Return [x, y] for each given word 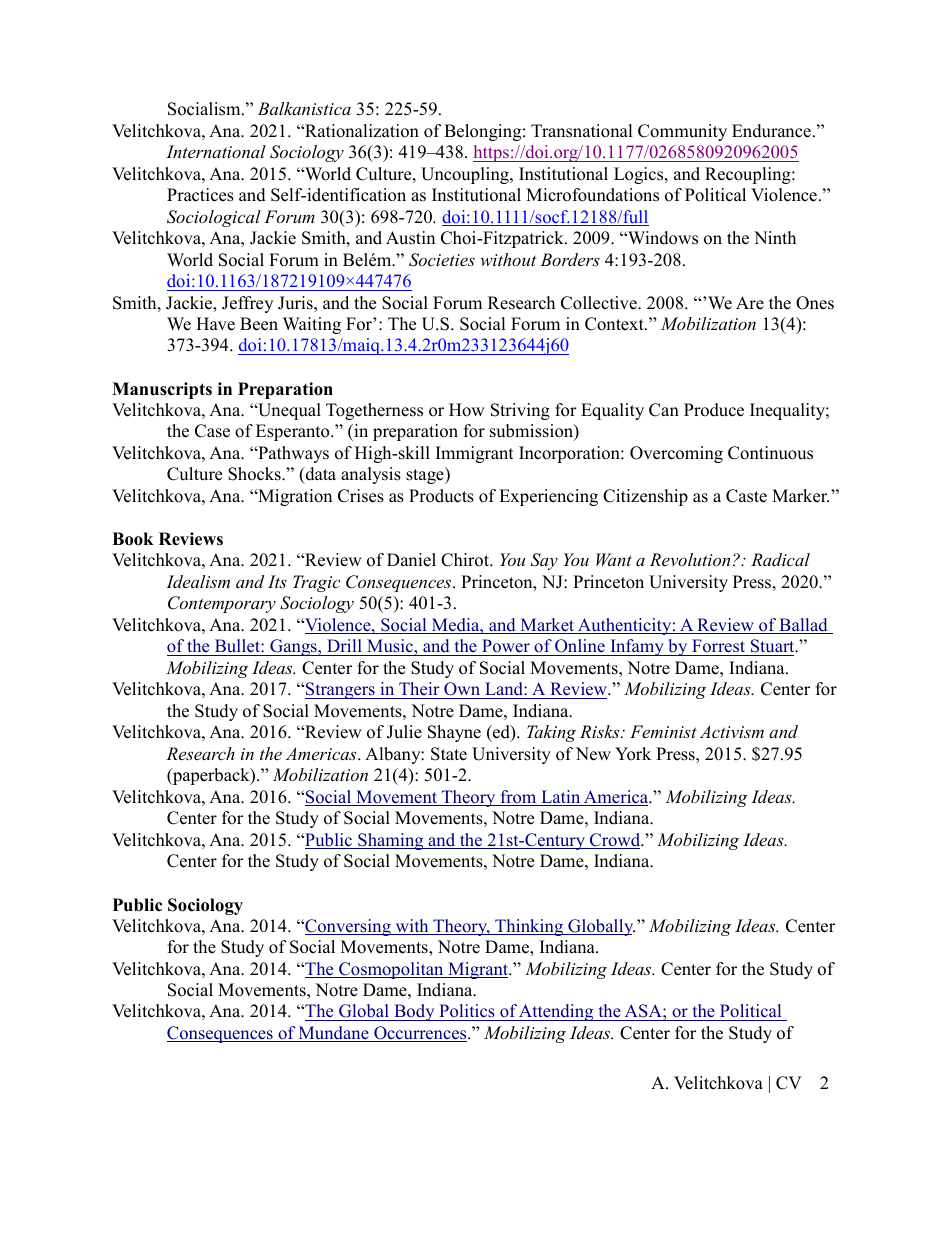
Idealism [198, 581]
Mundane [334, 1034]
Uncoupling [466, 175]
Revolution [690, 559]
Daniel [411, 560]
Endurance [771, 131]
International [216, 151]
